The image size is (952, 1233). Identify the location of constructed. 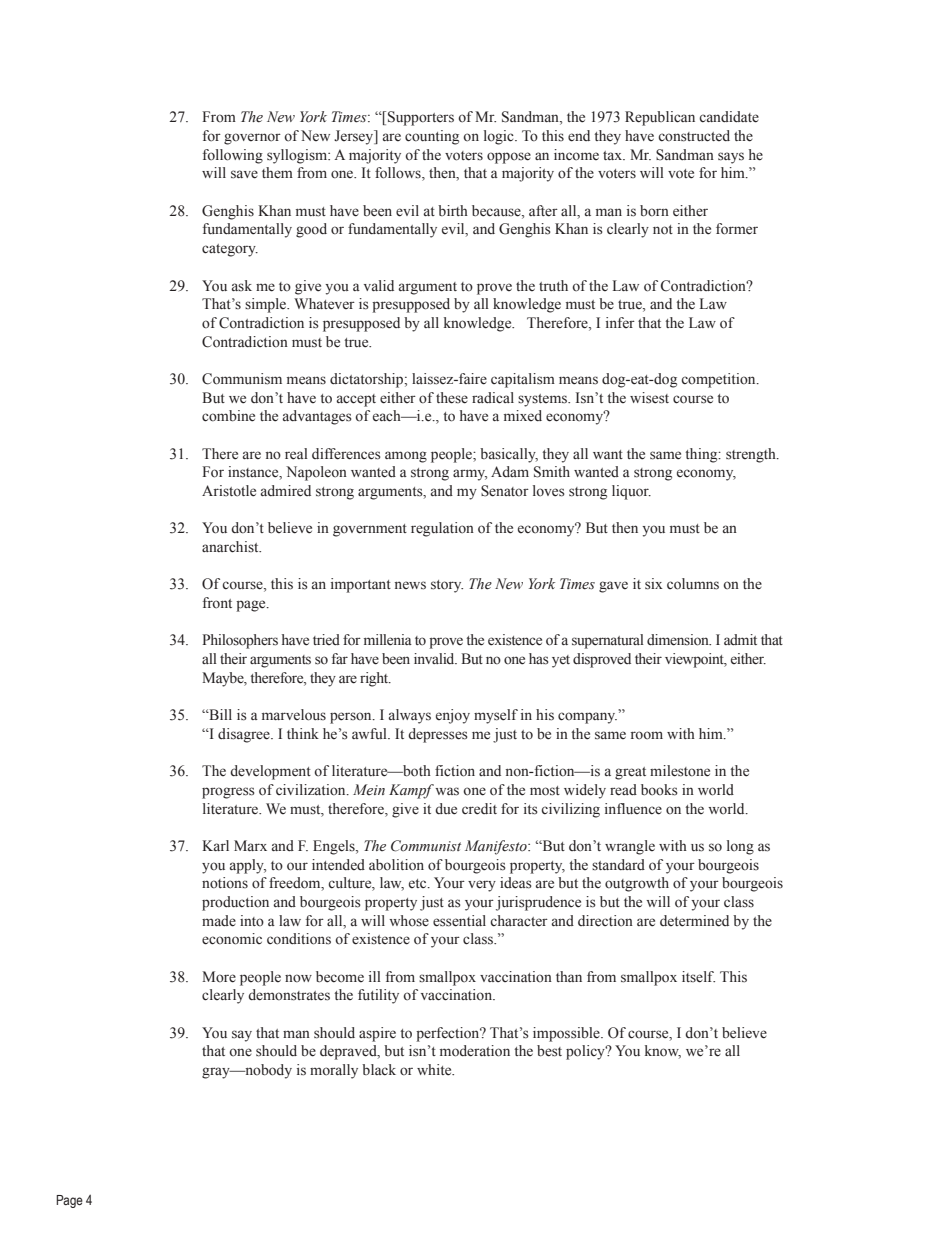
(694, 136).
